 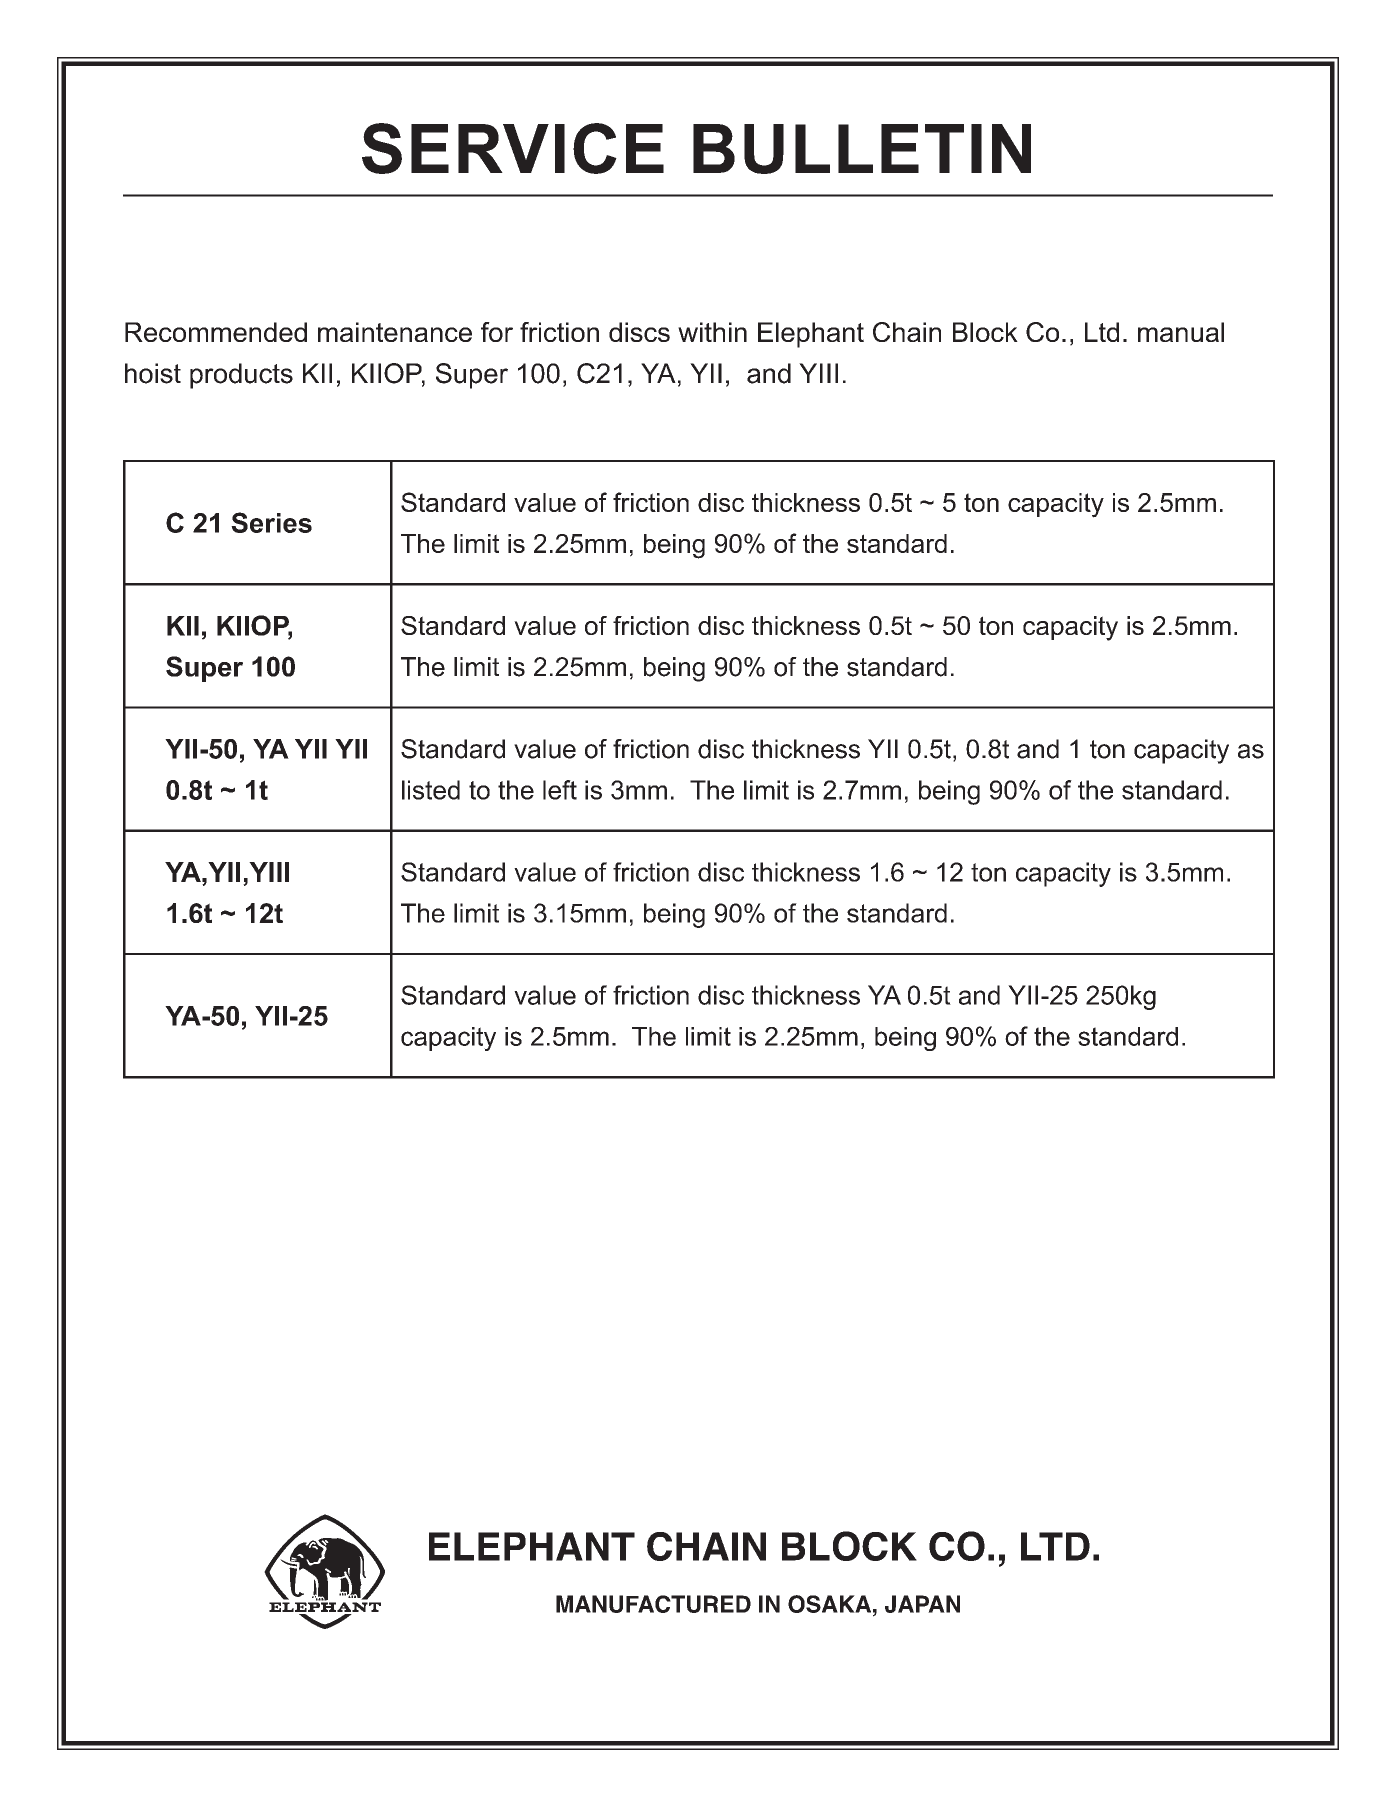 I want to click on MANUFACTURED, so click(x=653, y=1604).
